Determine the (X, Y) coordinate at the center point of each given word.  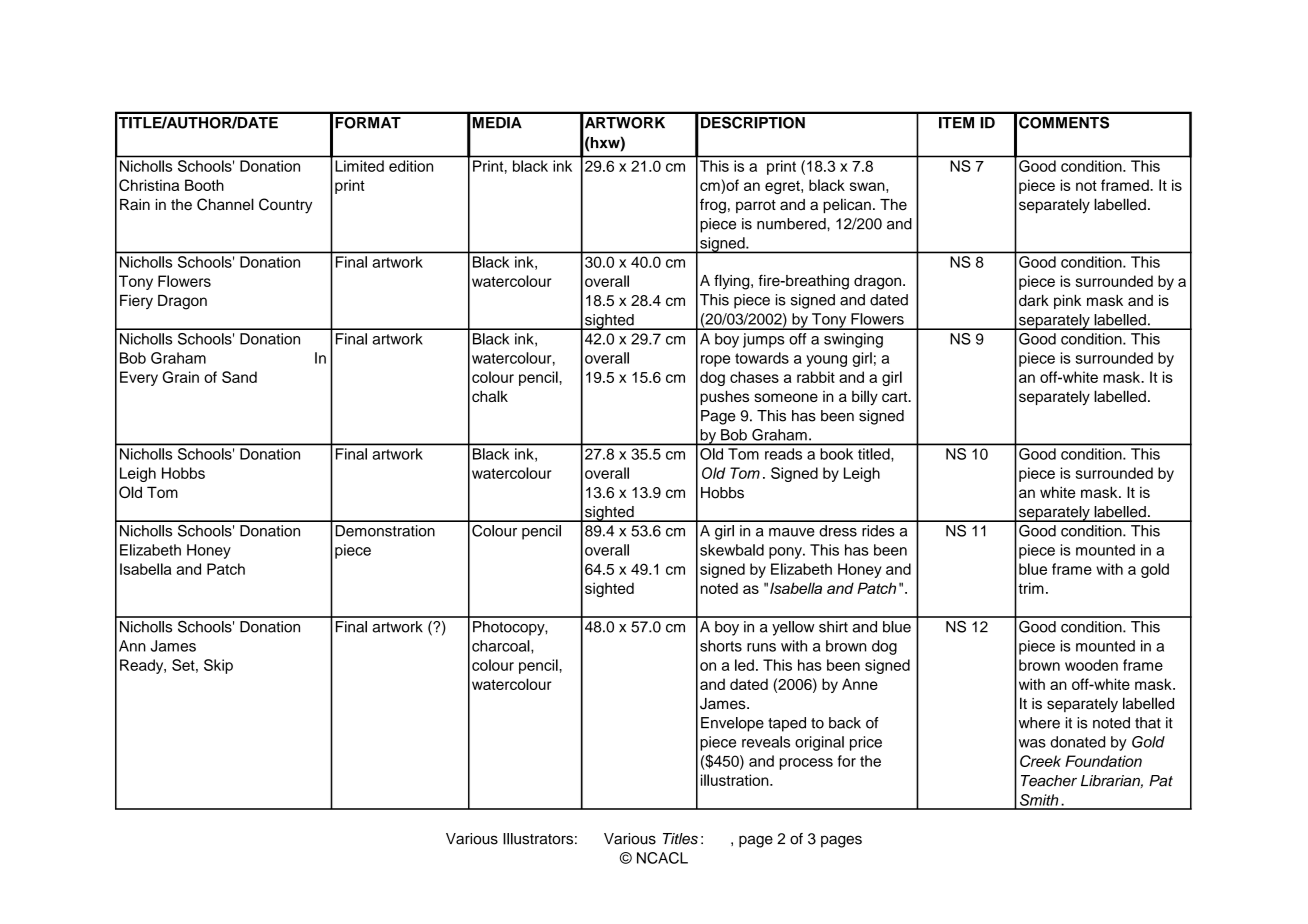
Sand (239, 377)
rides (878, 531)
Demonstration (385, 531)
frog (713, 206)
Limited (360, 166)
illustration (736, 780)
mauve (792, 532)
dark (1034, 300)
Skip (218, 666)
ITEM (956, 123)
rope (715, 361)
